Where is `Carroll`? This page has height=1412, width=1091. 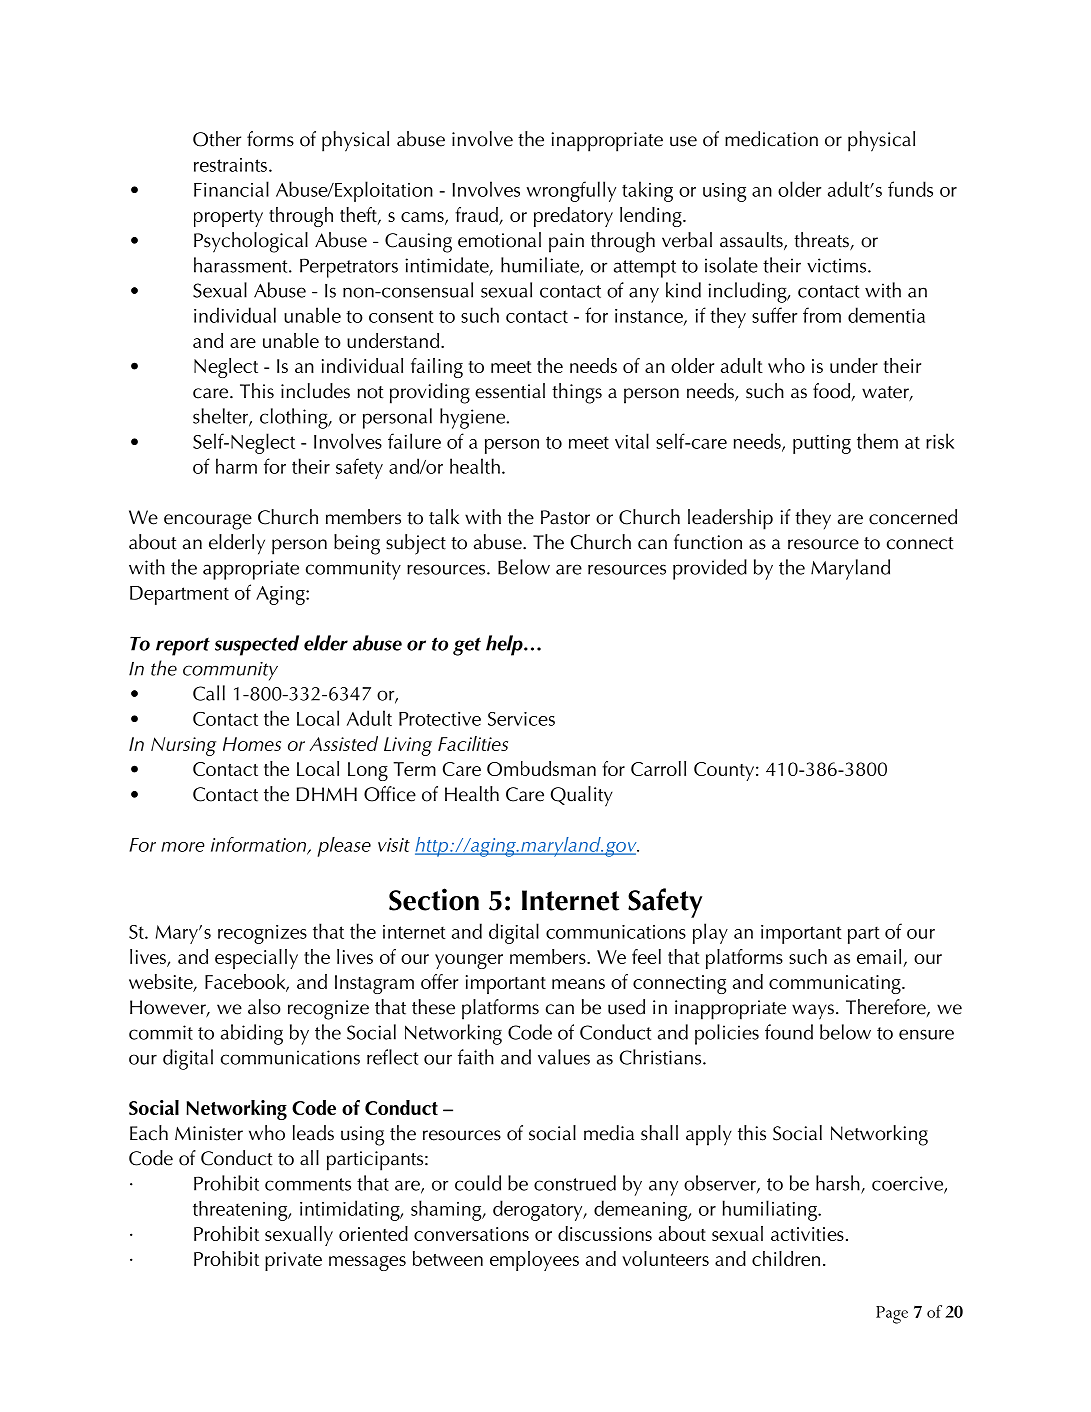
Carroll is located at coordinates (658, 768).
